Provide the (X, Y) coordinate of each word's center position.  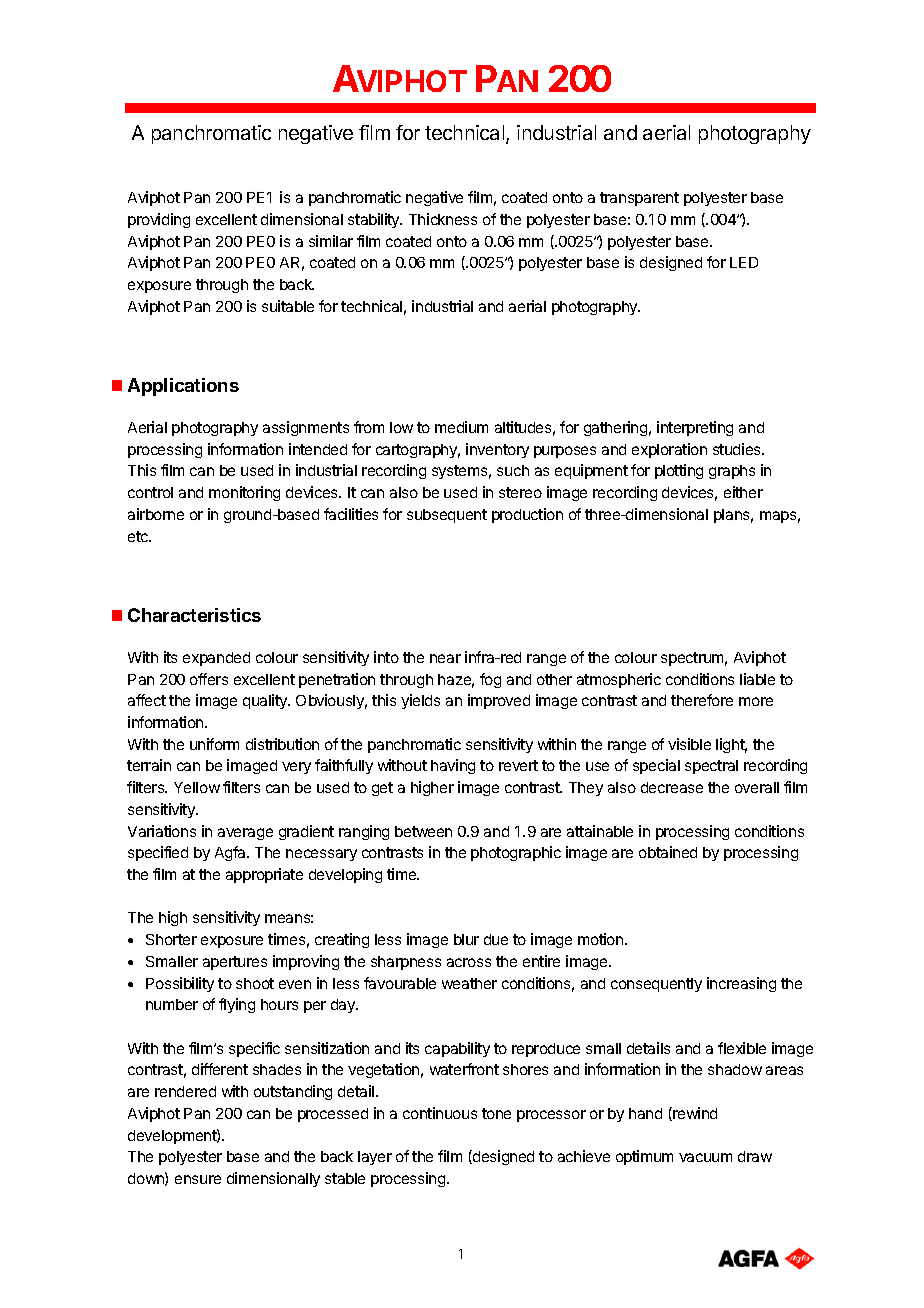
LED (744, 262)
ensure (198, 1179)
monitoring (244, 493)
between (423, 831)
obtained (668, 852)
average (245, 834)
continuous (440, 1113)
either (743, 492)
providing (159, 220)
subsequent (447, 516)
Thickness (443, 219)
